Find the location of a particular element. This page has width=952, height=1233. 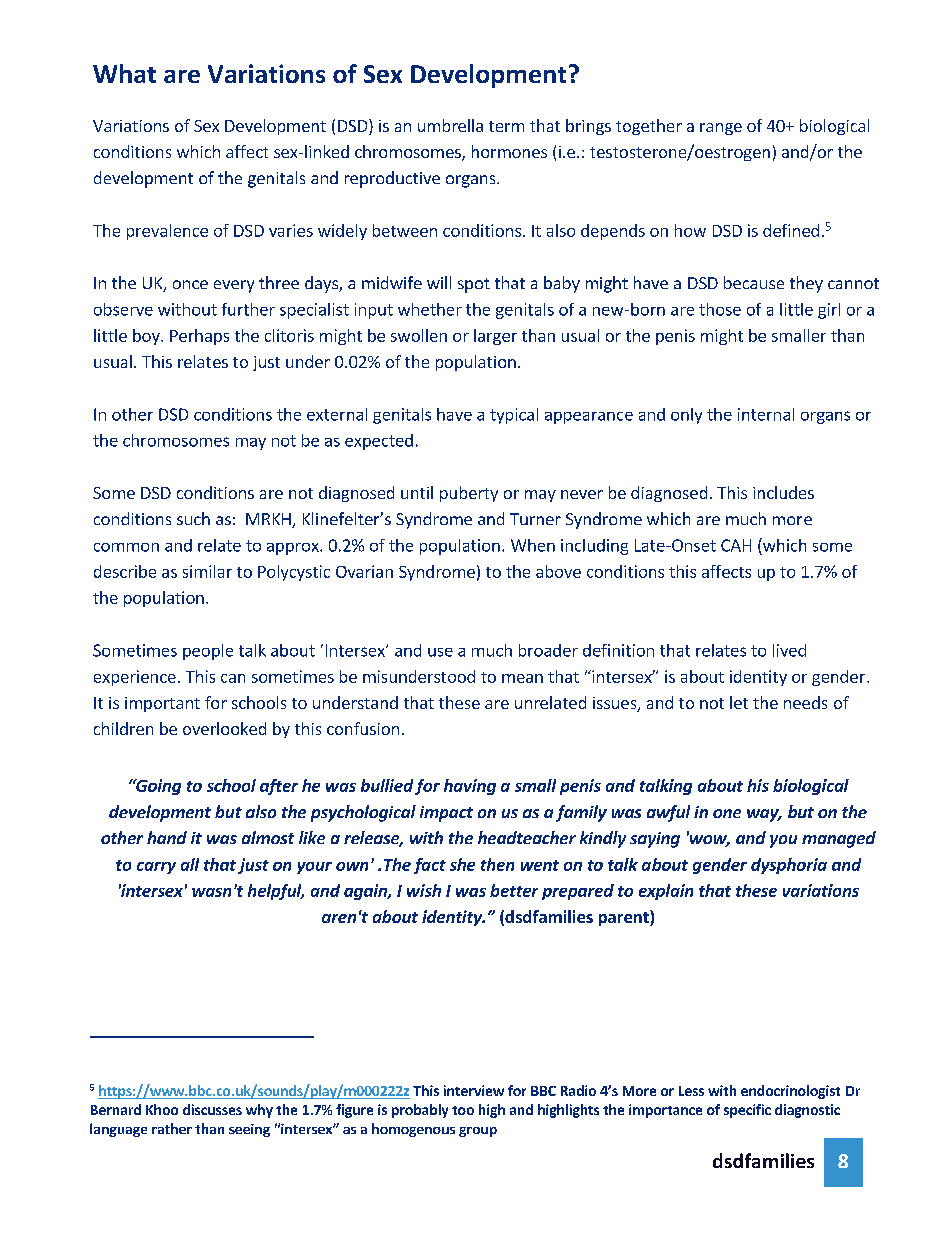

having is located at coordinates (470, 787).
